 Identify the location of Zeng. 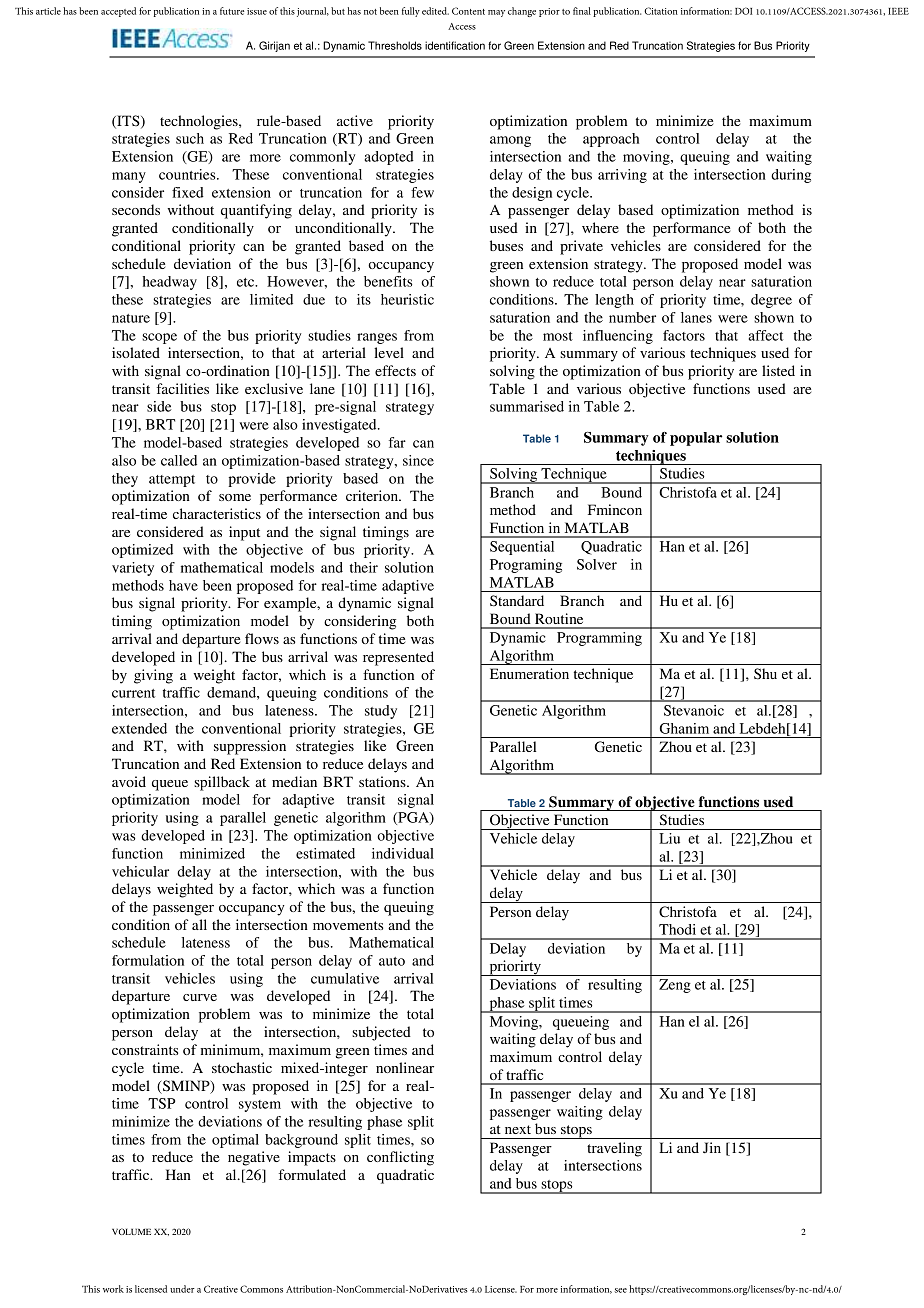
(675, 986).
